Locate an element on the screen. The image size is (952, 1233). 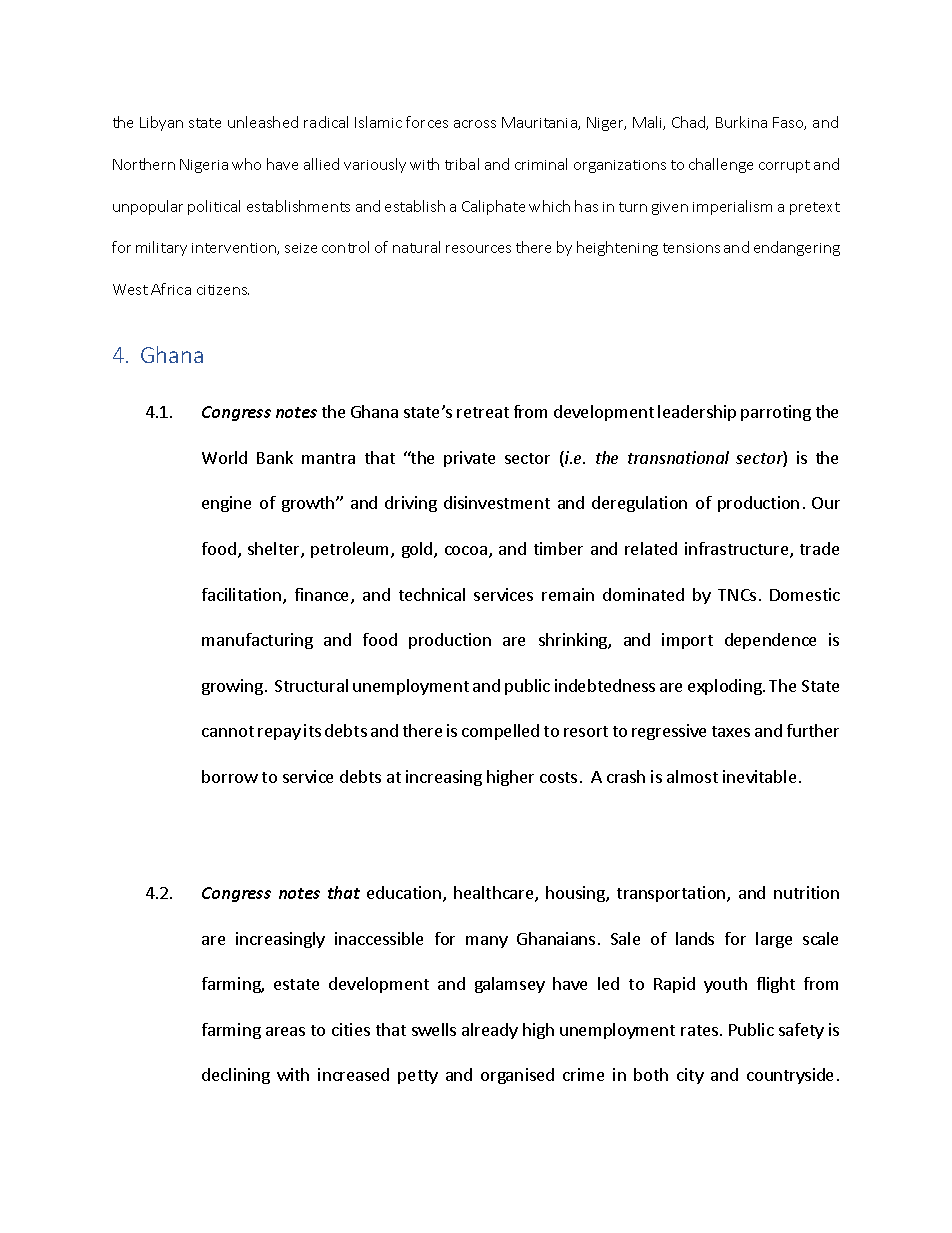
transnational is located at coordinates (678, 457).
